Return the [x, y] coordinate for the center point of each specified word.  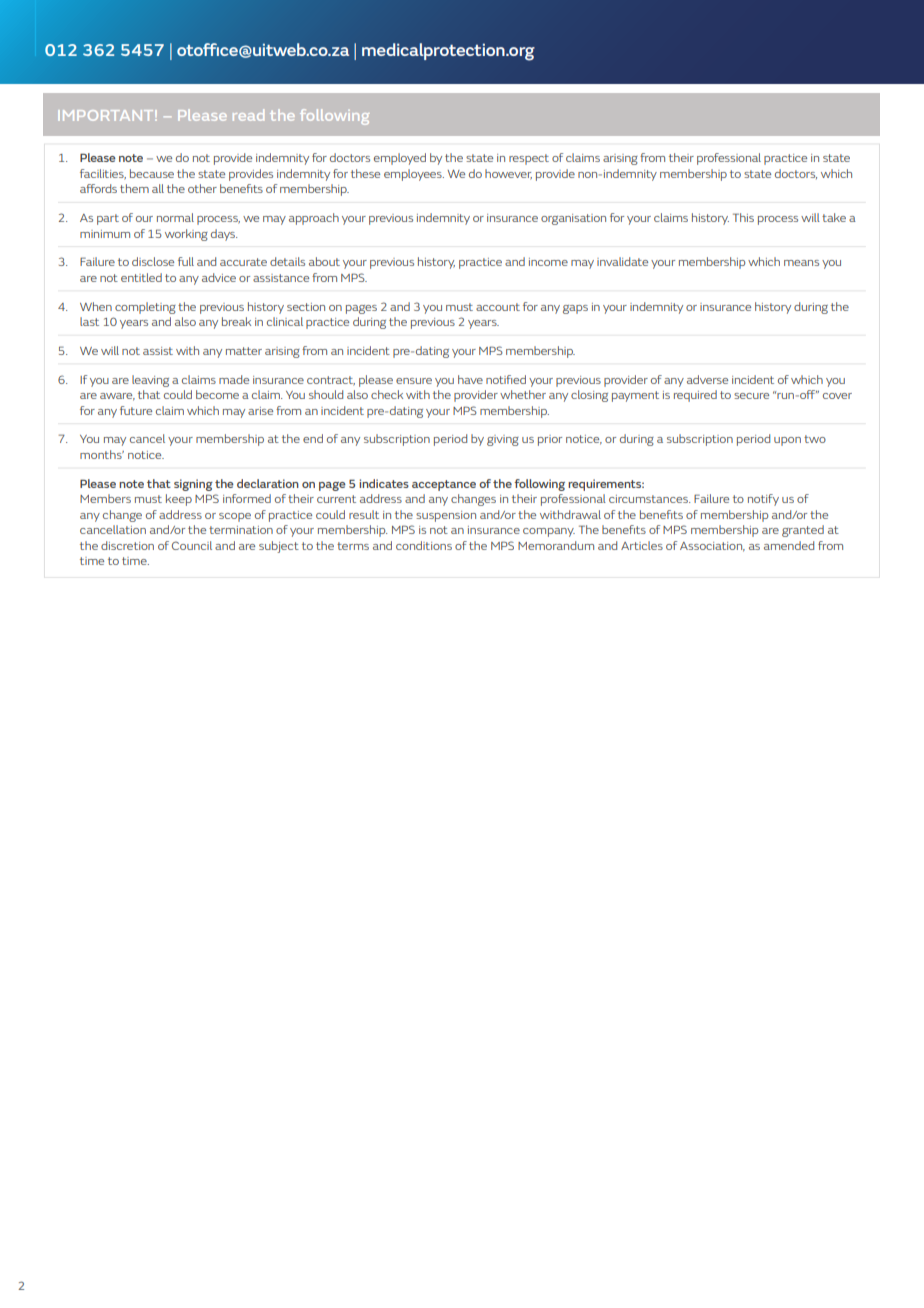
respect [529, 159]
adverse [707, 379]
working [186, 235]
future [136, 410]
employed [400, 159]
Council [192, 545]
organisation [573, 219]
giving [503, 440]
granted [803, 531]
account [498, 307]
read [248, 115]
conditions [424, 545]
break [236, 321]
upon [787, 441]
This [743, 217]
